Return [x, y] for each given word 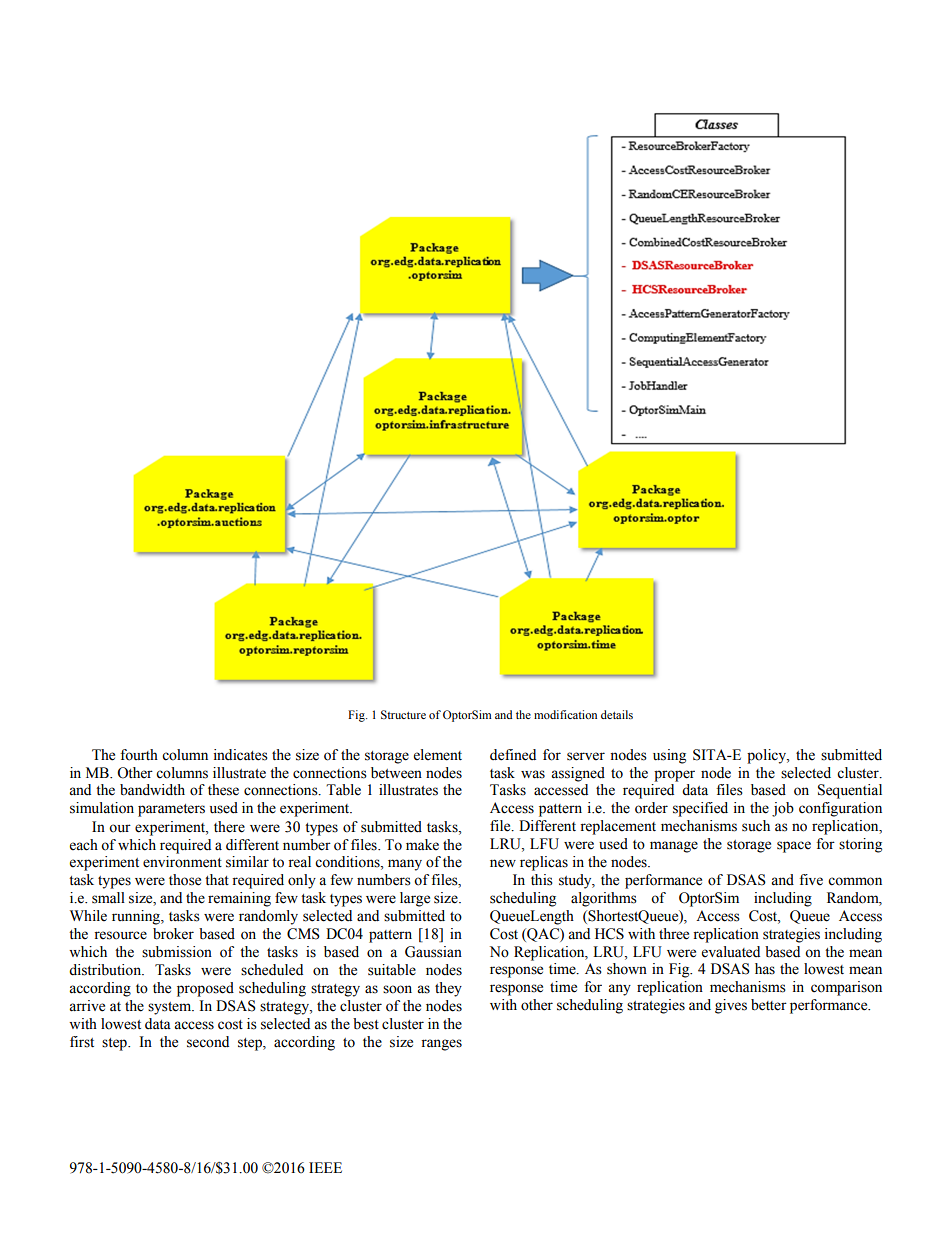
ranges [441, 1045]
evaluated [731, 952]
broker [173, 934]
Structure [403, 714]
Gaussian [433, 952]
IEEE [325, 1167]
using [669, 756]
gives [731, 1006]
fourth [139, 755]
